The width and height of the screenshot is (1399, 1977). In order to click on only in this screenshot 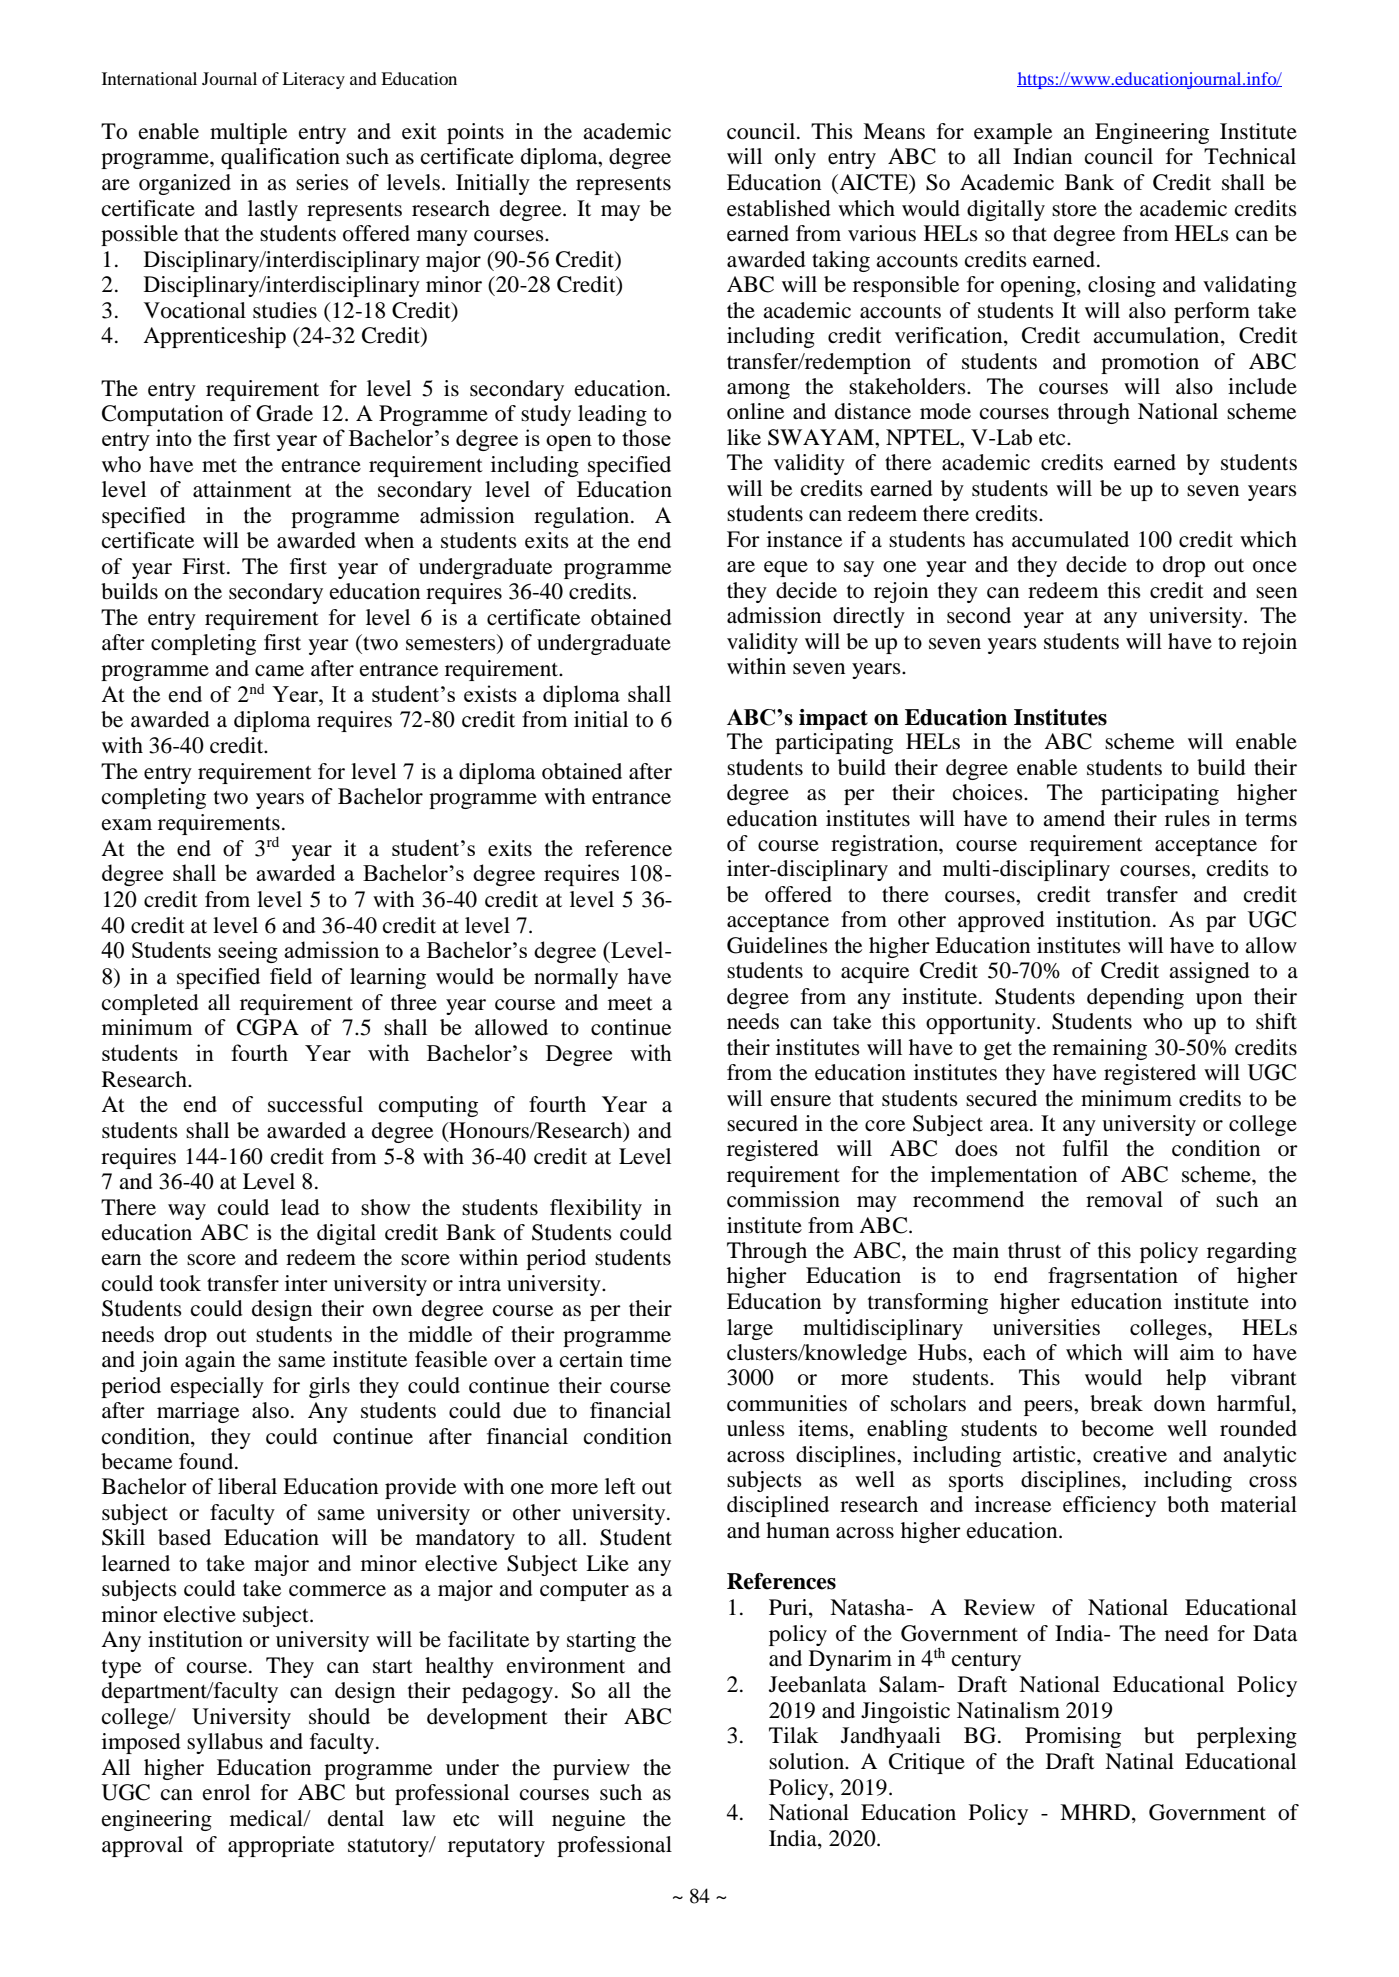, I will do `click(795, 158)`.
